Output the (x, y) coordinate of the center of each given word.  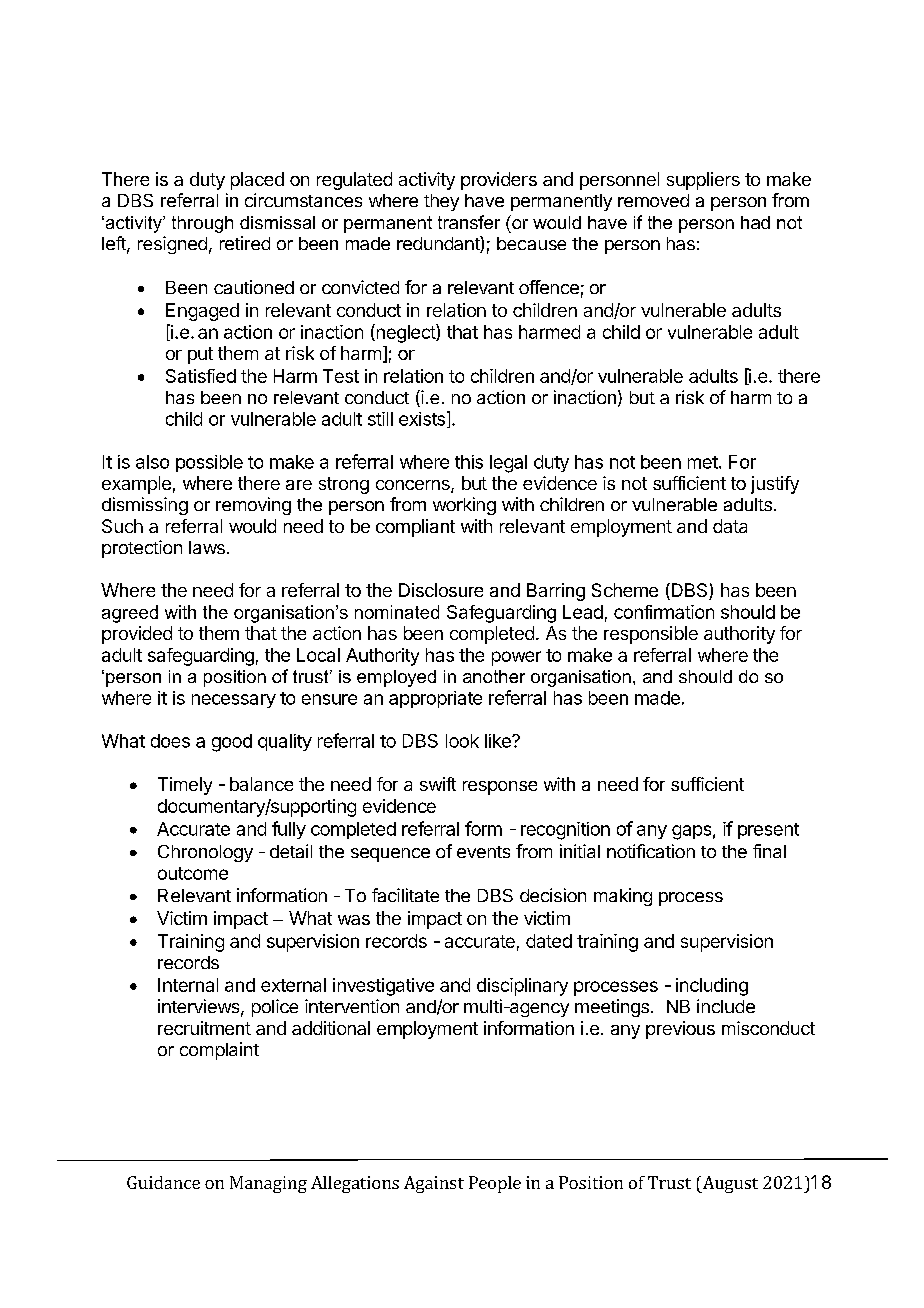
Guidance (163, 1182)
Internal (188, 985)
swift (438, 784)
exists (422, 419)
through (202, 224)
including (712, 987)
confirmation (664, 612)
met (703, 462)
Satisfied (201, 376)
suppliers (703, 181)
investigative (383, 987)
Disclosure (441, 590)
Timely (185, 786)
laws (207, 547)
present (768, 831)
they (441, 202)
